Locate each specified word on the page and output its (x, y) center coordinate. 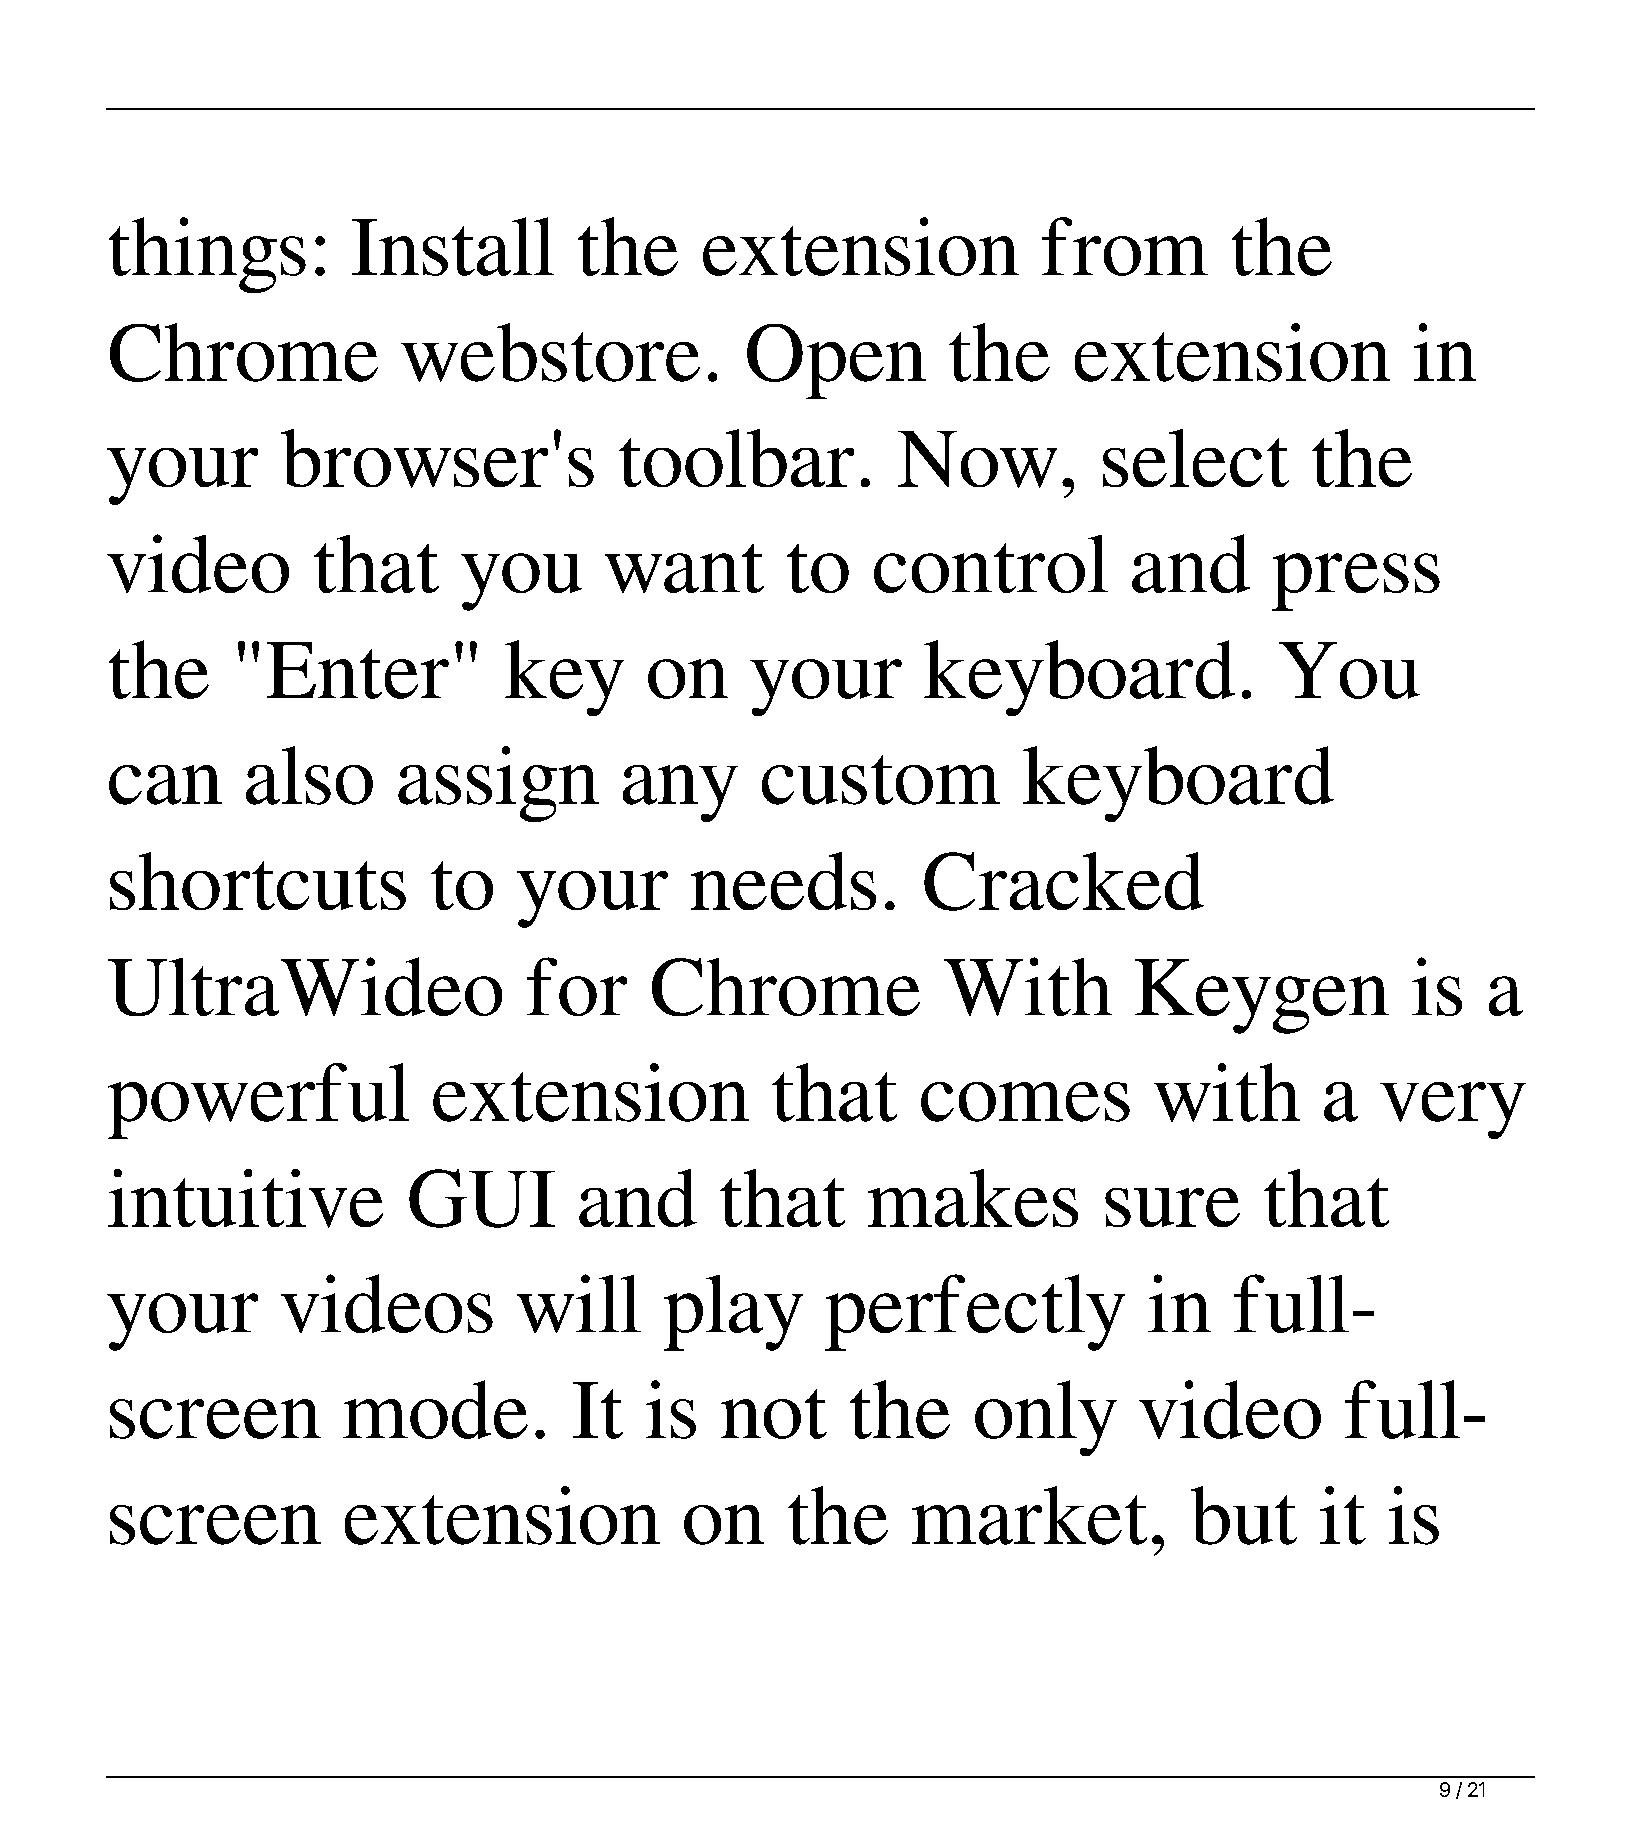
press (1356, 582)
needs (783, 881)
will (579, 1303)
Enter (358, 670)
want (684, 568)
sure (1172, 1207)
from (1125, 246)
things (207, 255)
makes (973, 1198)
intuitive (245, 1198)
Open (836, 361)
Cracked (1064, 881)
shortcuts (258, 881)
